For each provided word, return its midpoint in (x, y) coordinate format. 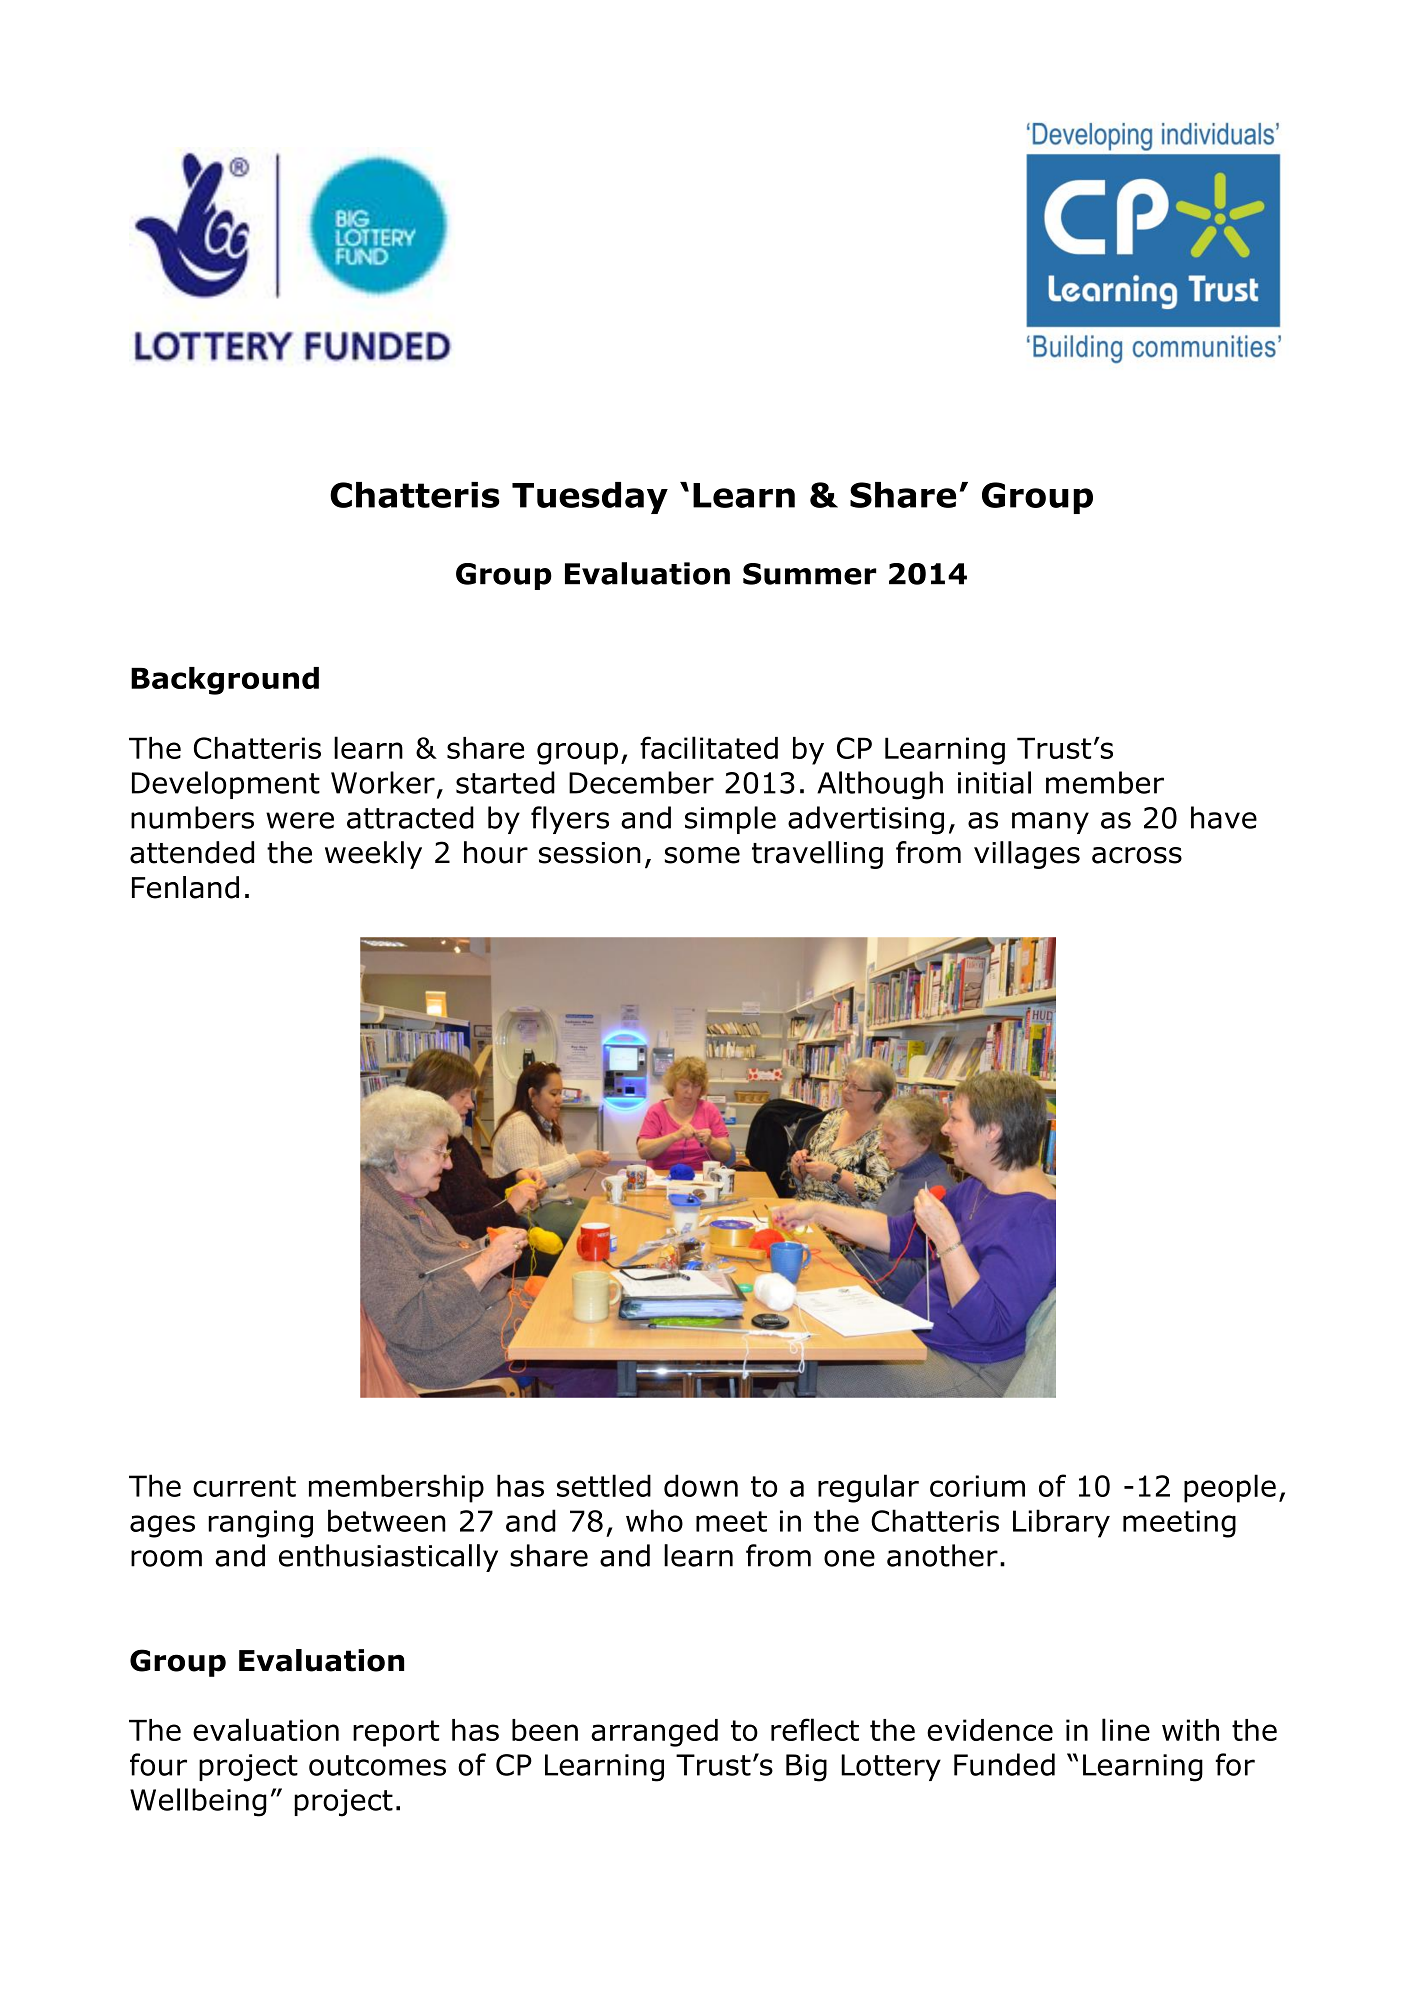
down (701, 1485)
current (244, 1486)
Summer (810, 574)
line (1126, 1729)
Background (225, 681)
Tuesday (590, 498)
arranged (654, 1733)
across (1137, 855)
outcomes (377, 1765)
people (1230, 1488)
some (702, 855)
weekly (373, 855)
